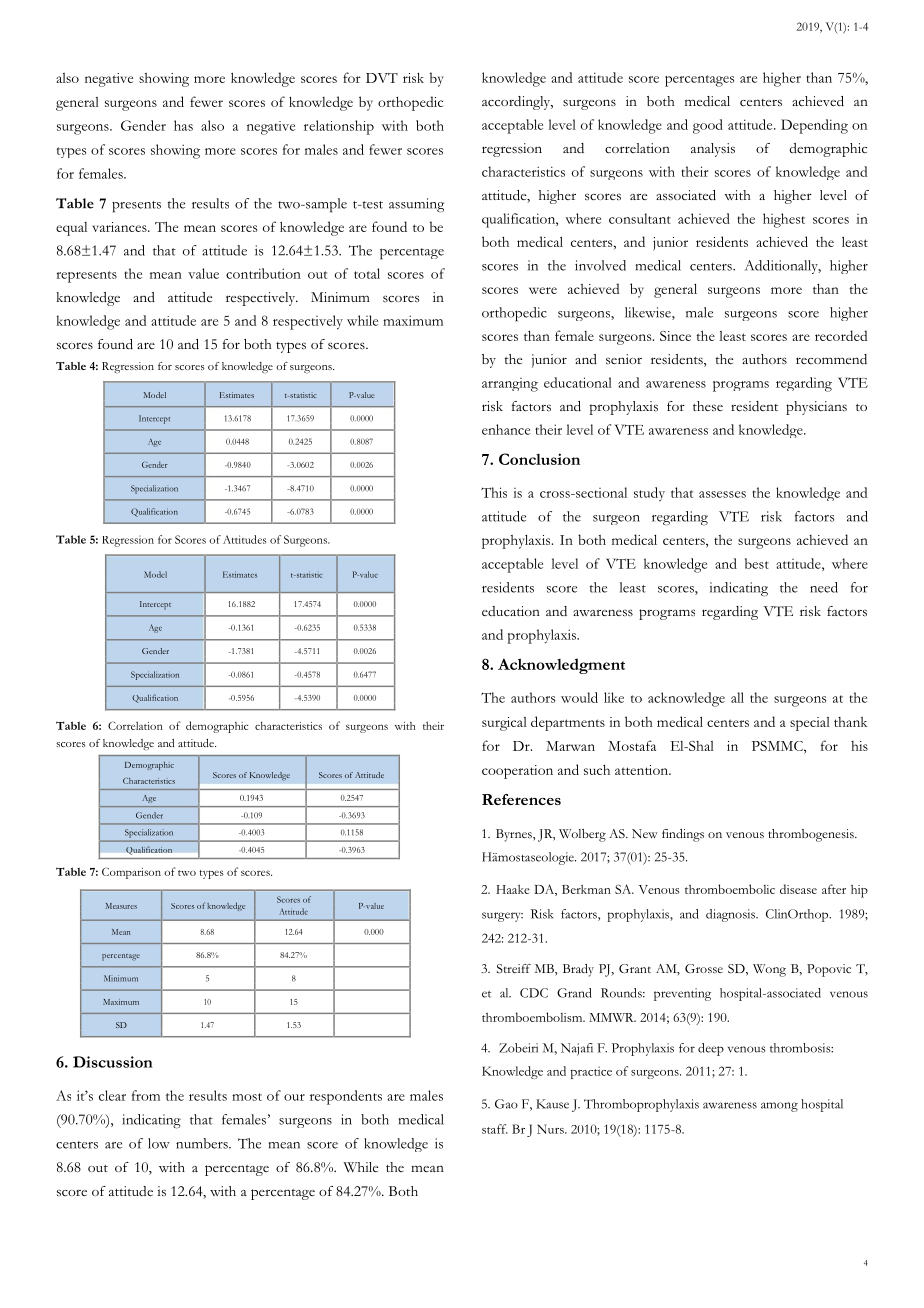  I want to click on good, so click(708, 126).
